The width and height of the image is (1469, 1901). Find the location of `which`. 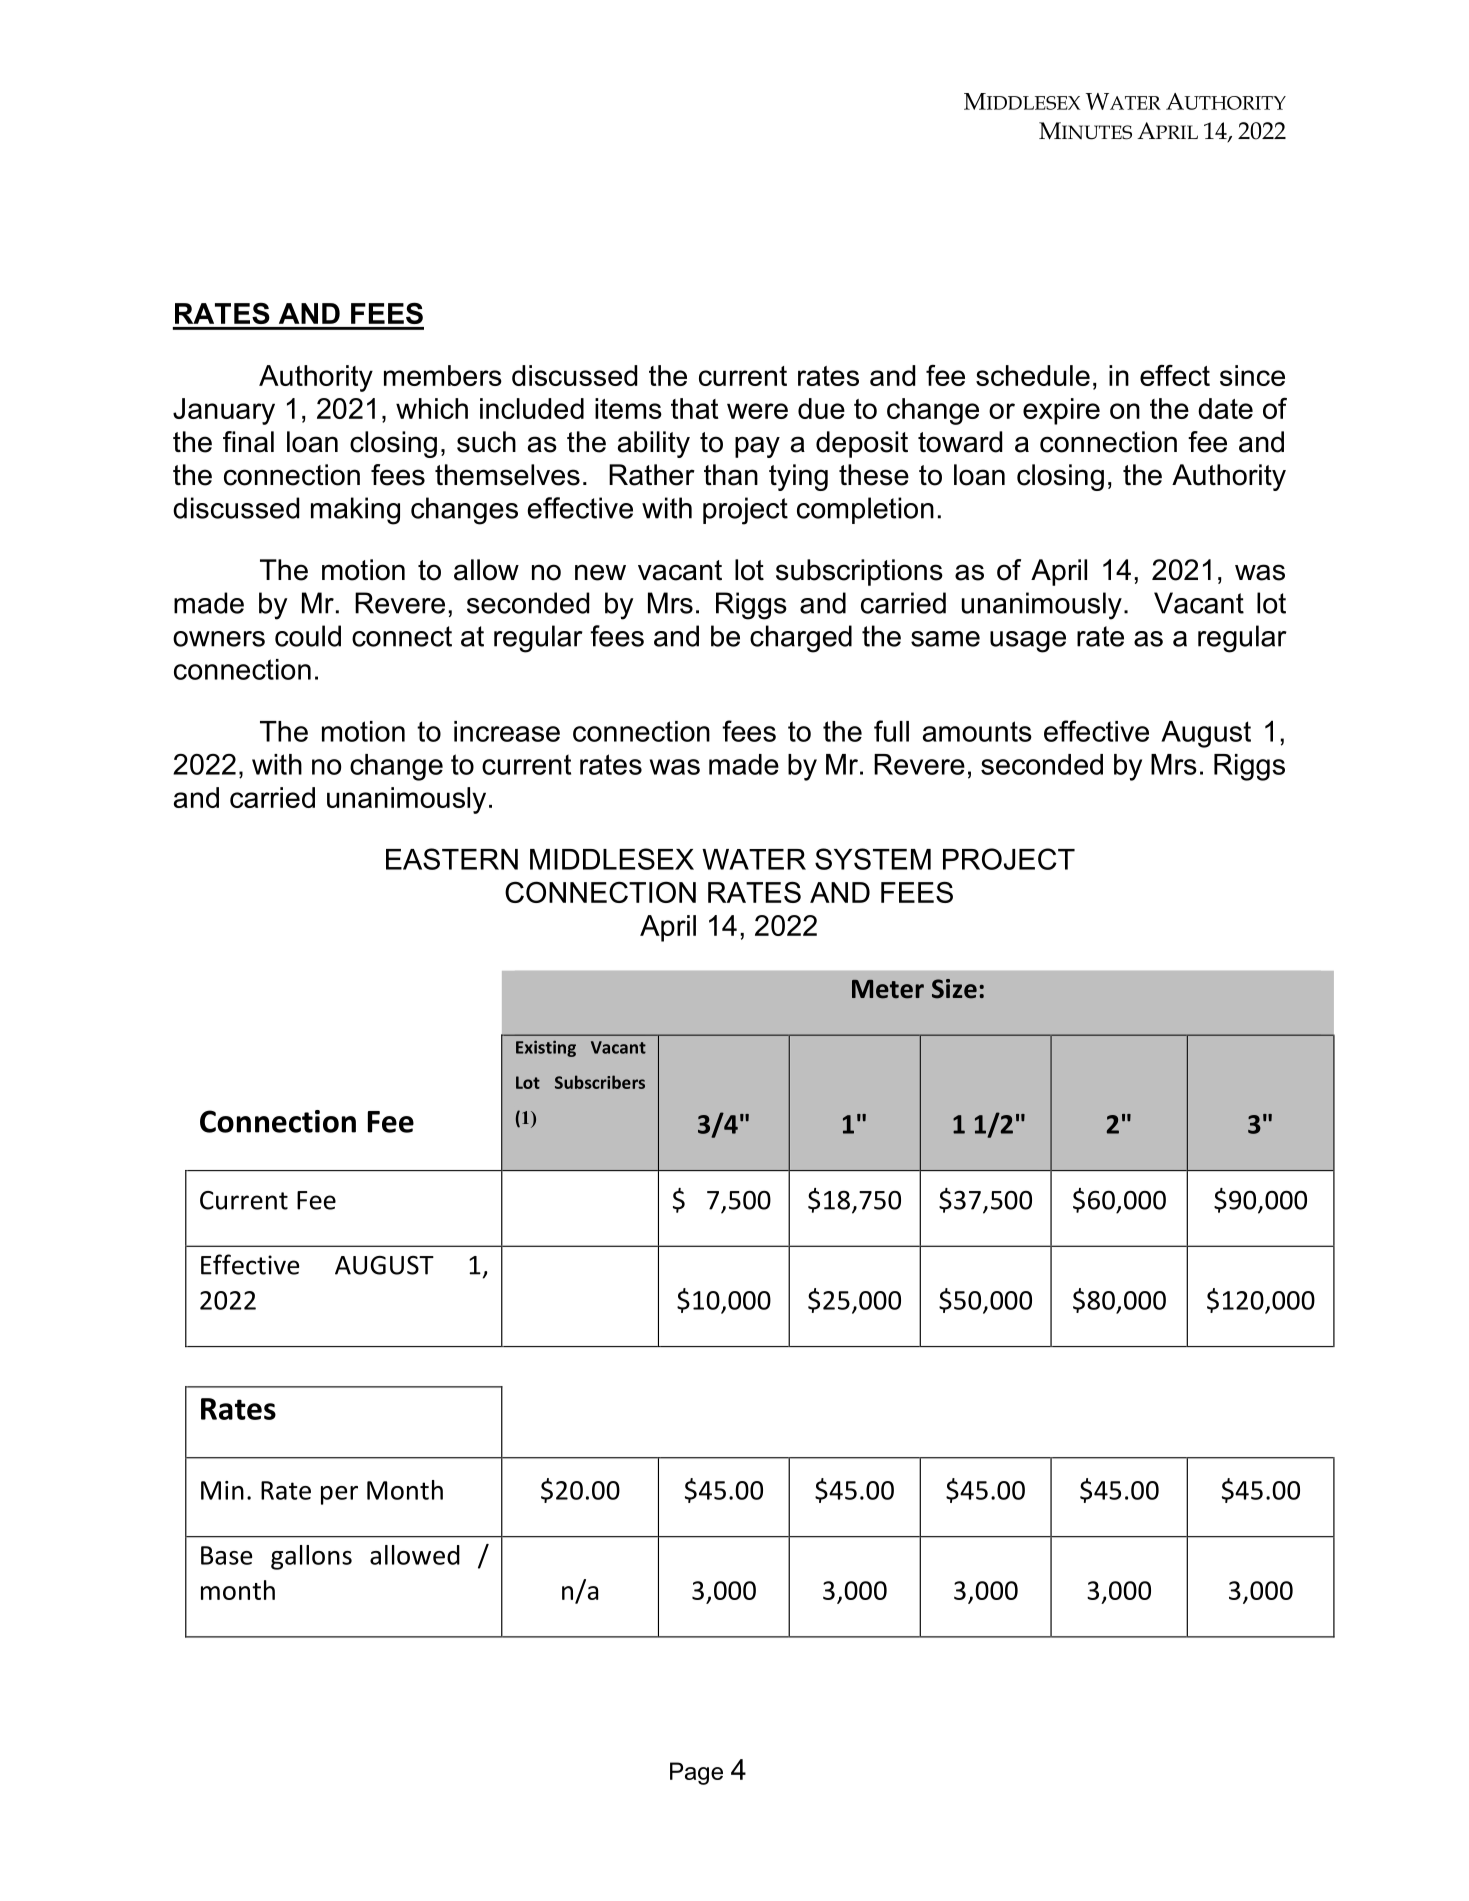

which is located at coordinates (432, 408).
